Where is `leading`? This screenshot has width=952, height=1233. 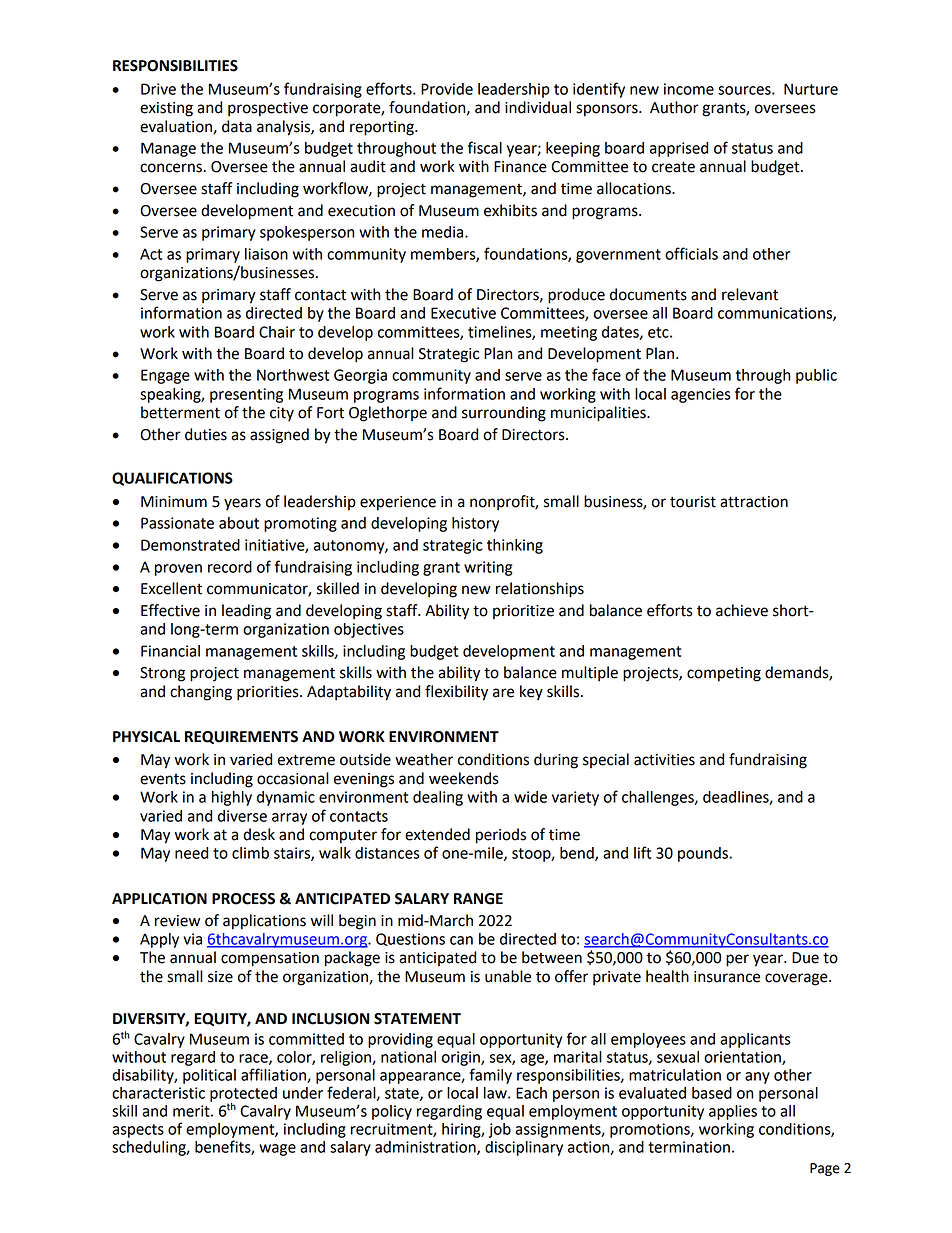 leading is located at coordinates (246, 612).
